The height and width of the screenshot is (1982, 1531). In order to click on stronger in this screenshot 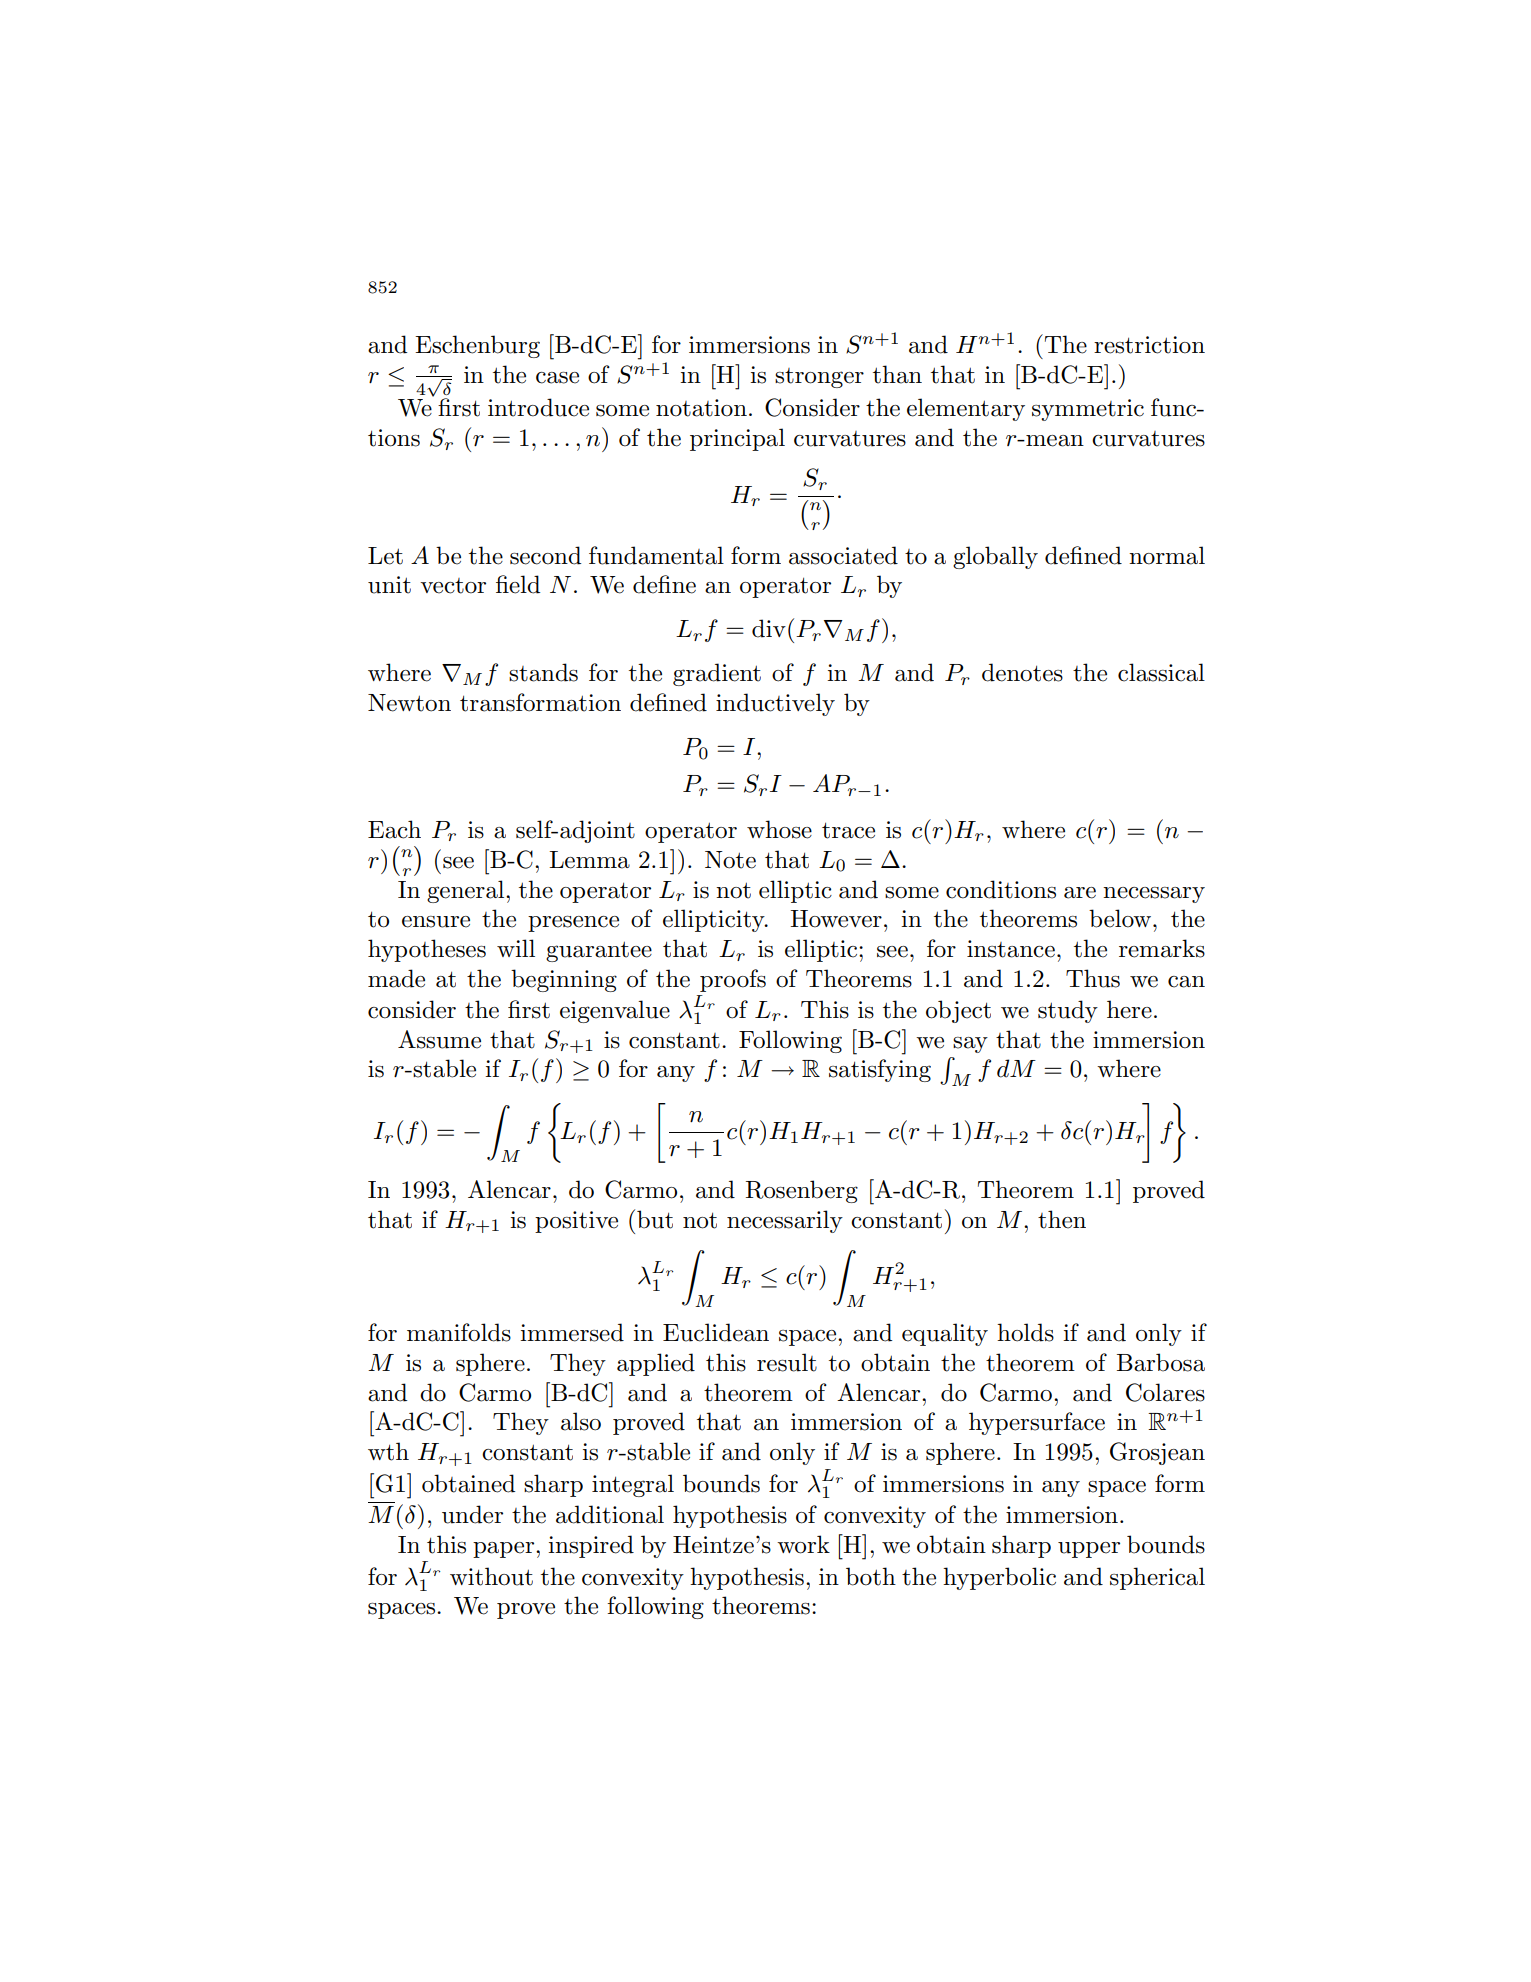, I will do `click(819, 378)`.
